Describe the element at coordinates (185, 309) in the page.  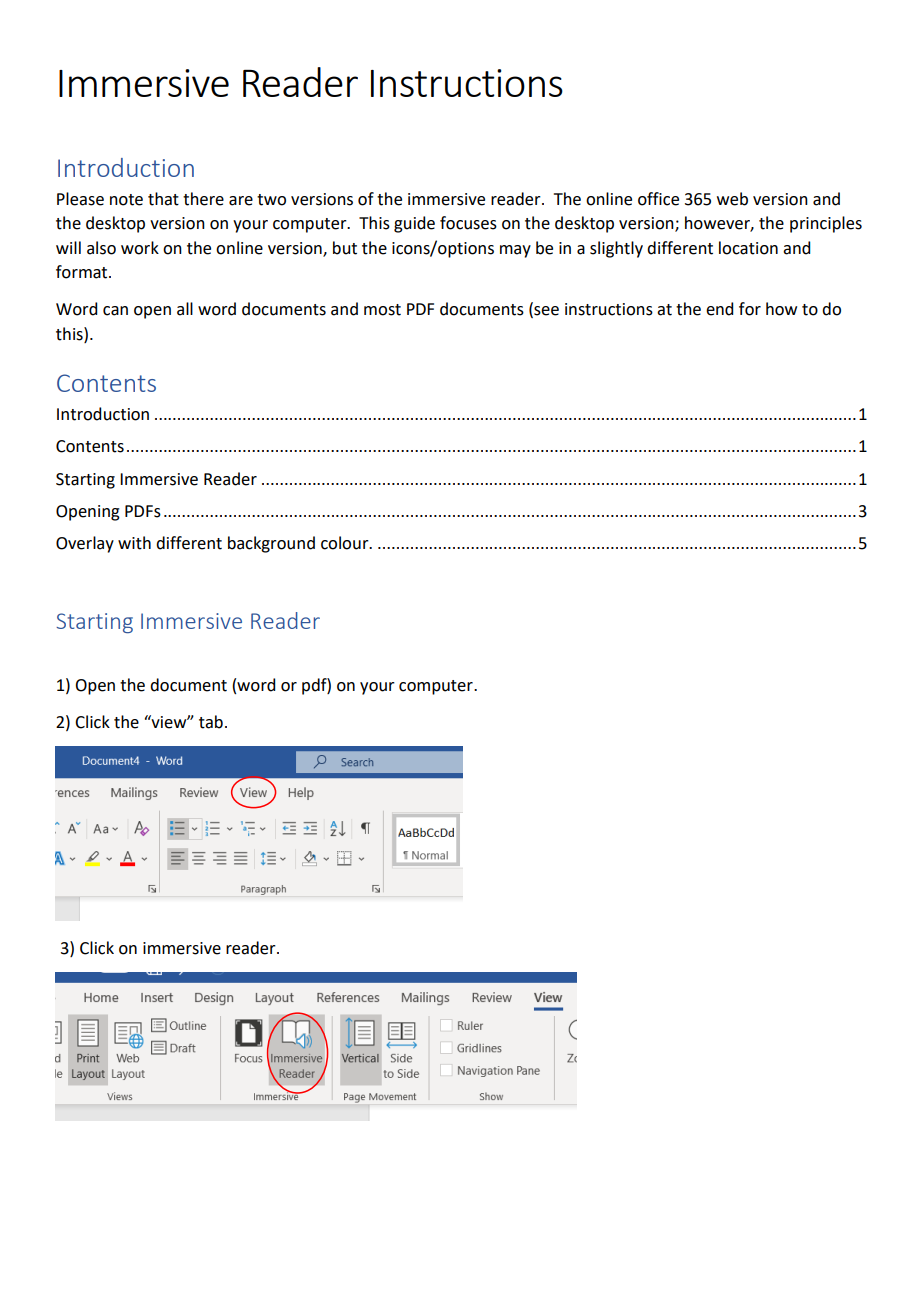
I see `all` at that location.
